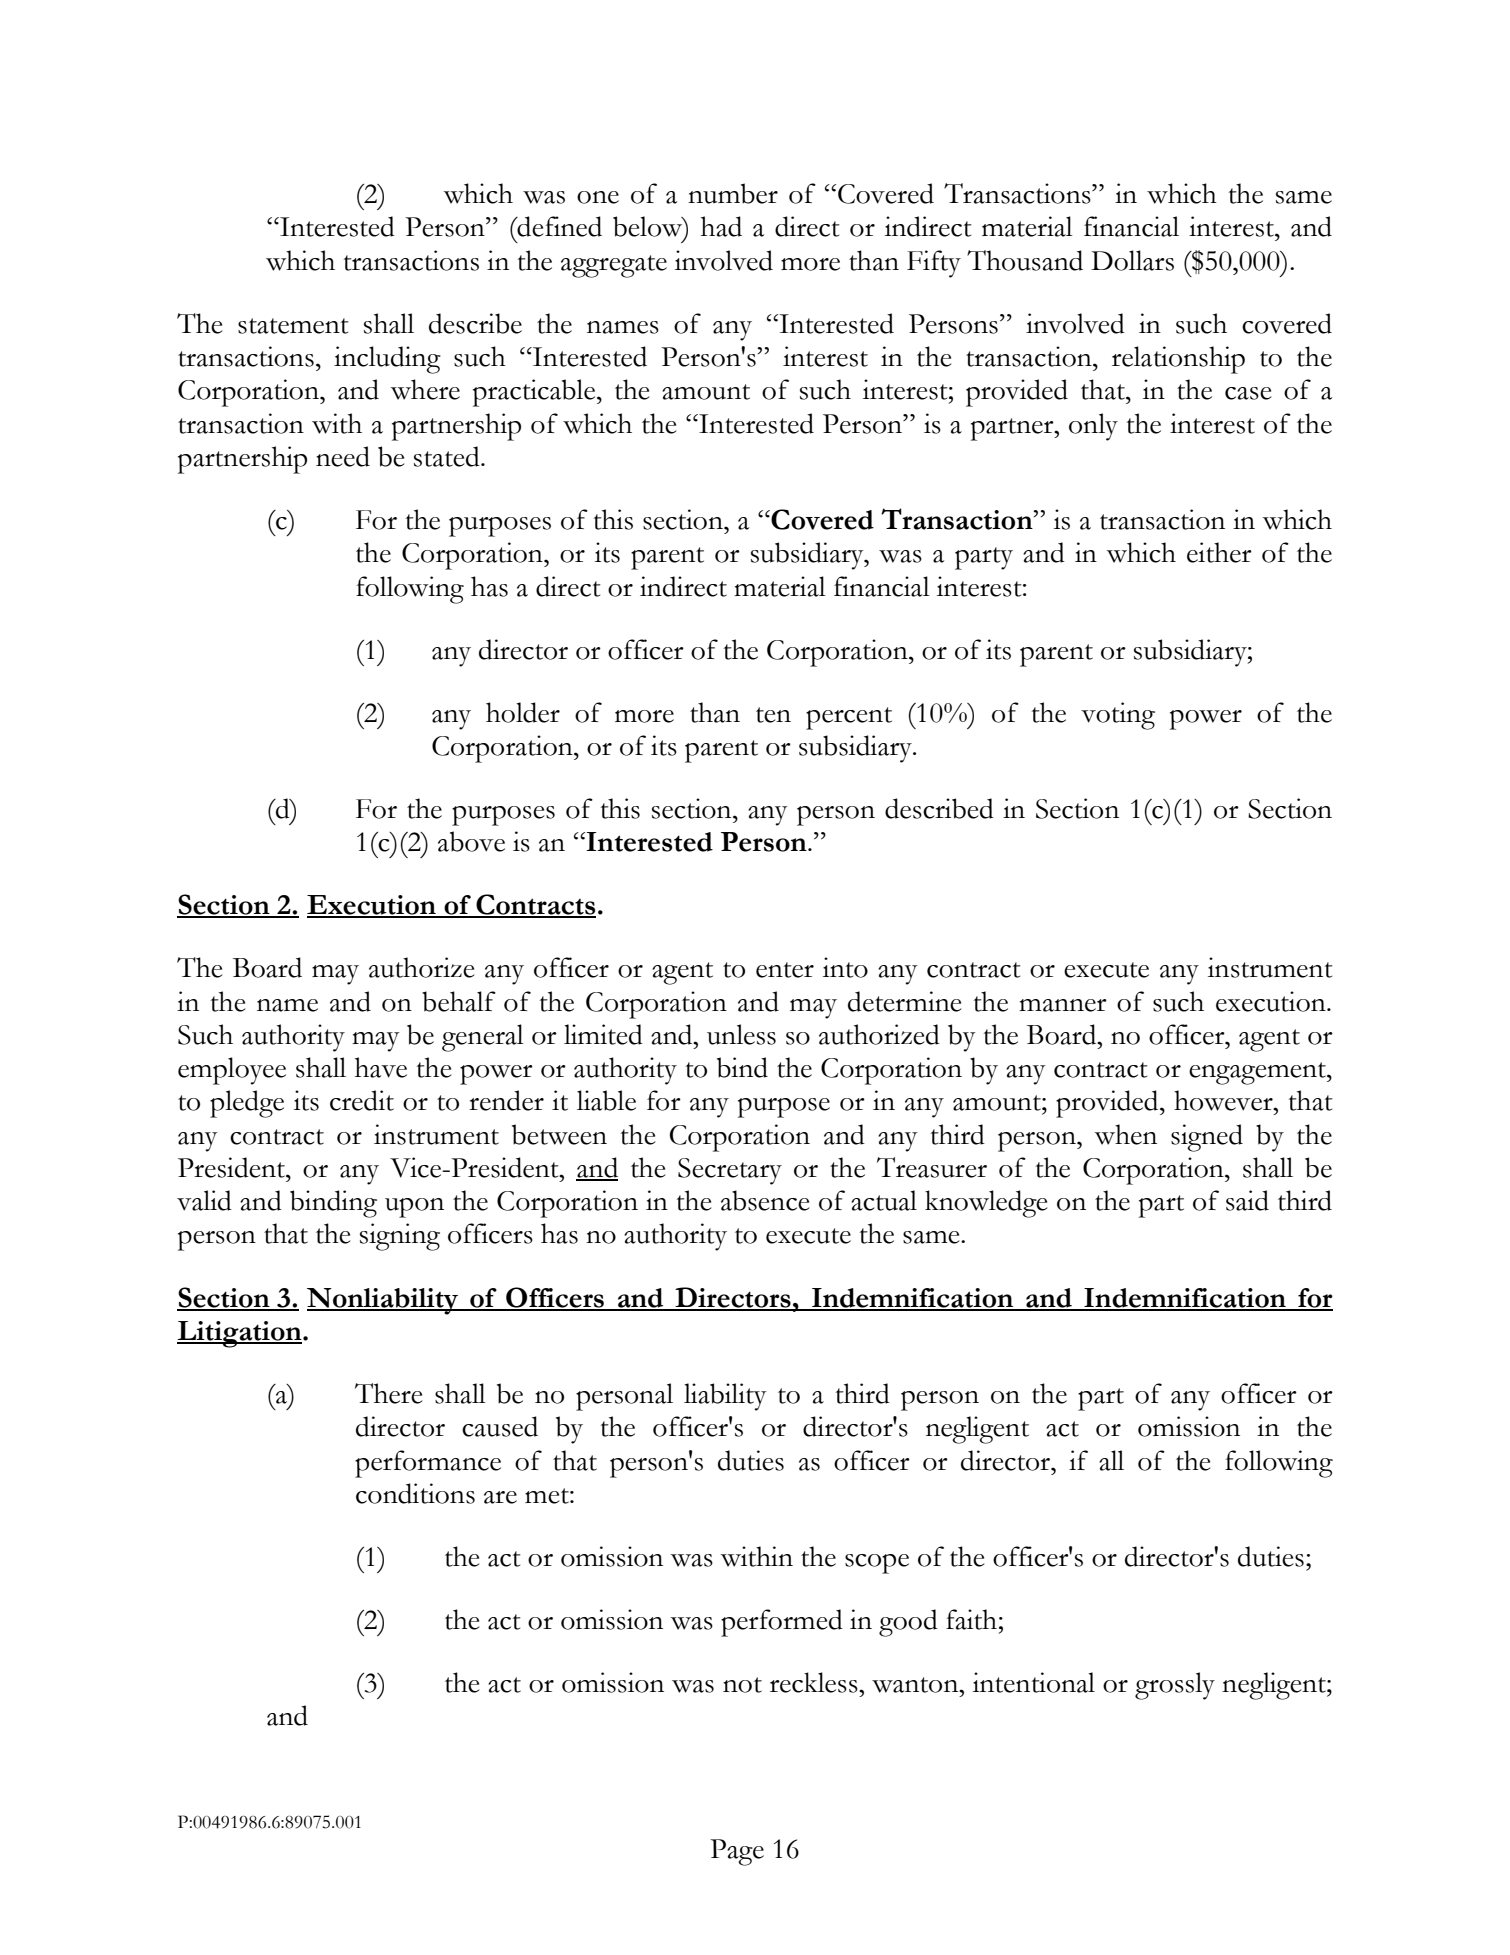 Image resolution: width=1510 pixels, height=1955 pixels. I want to click on statement, so click(293, 326).
